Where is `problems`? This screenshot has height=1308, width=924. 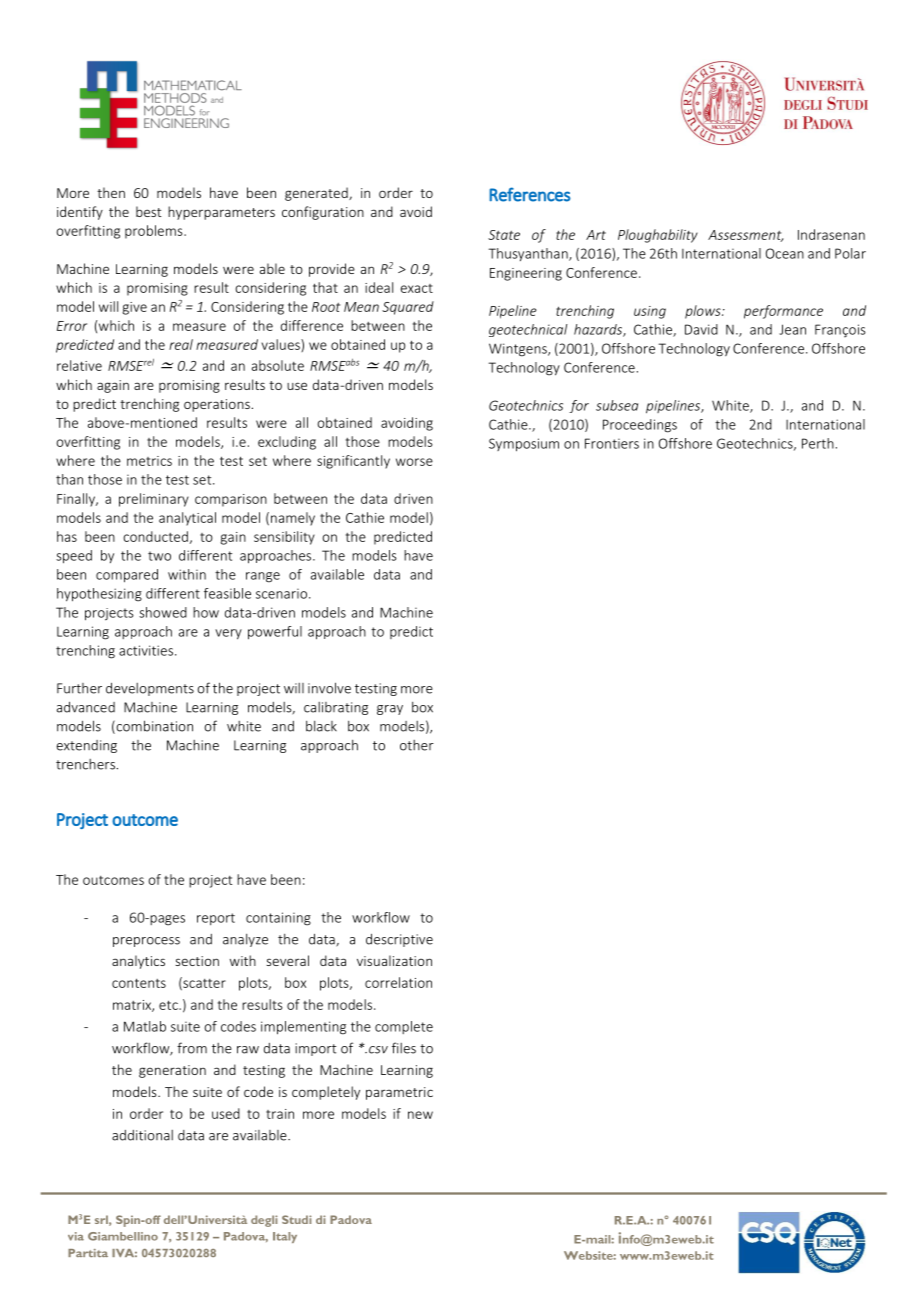
problems is located at coordinates (155, 232).
